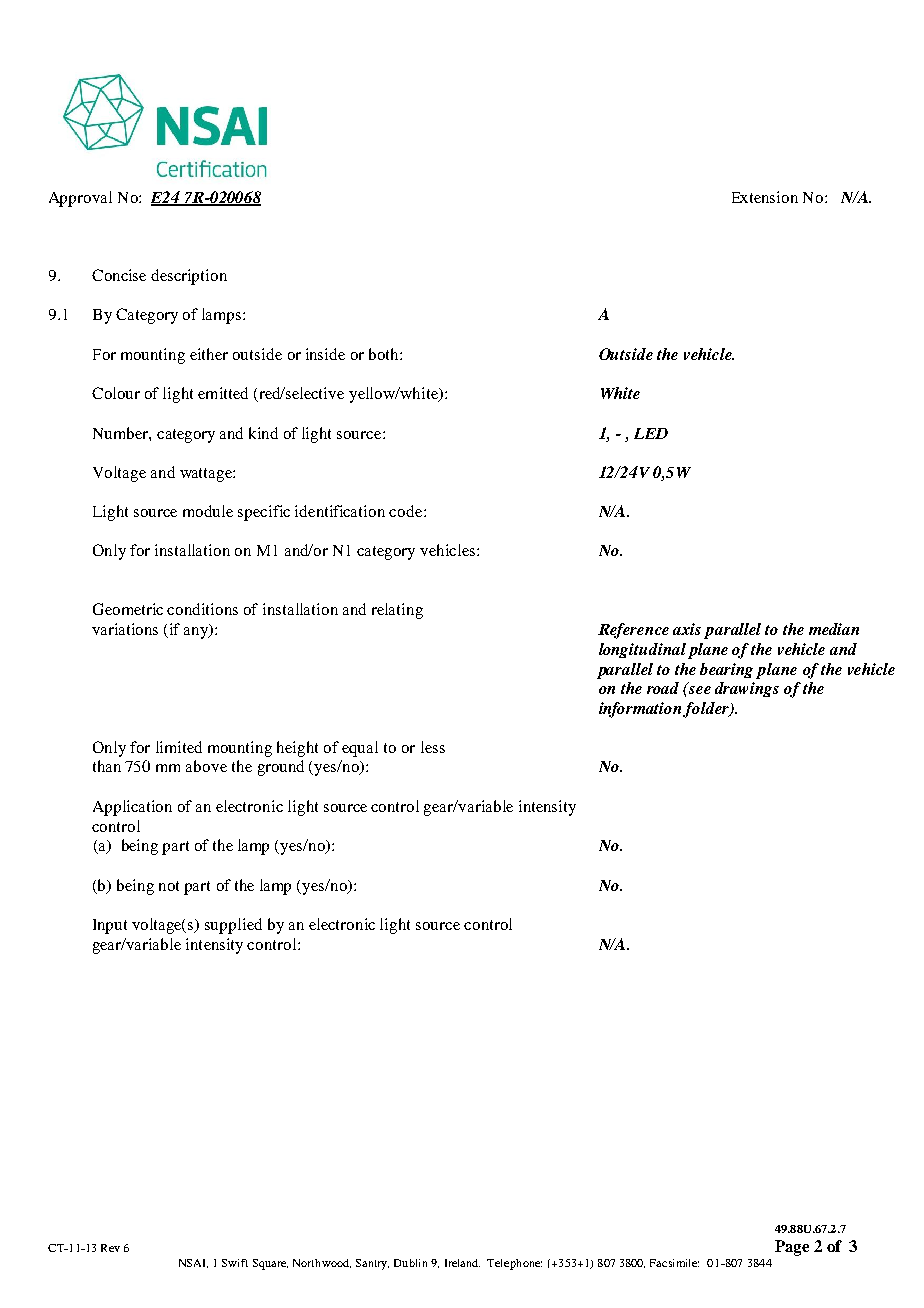 The image size is (924, 1308). I want to click on drawings, so click(747, 689).
